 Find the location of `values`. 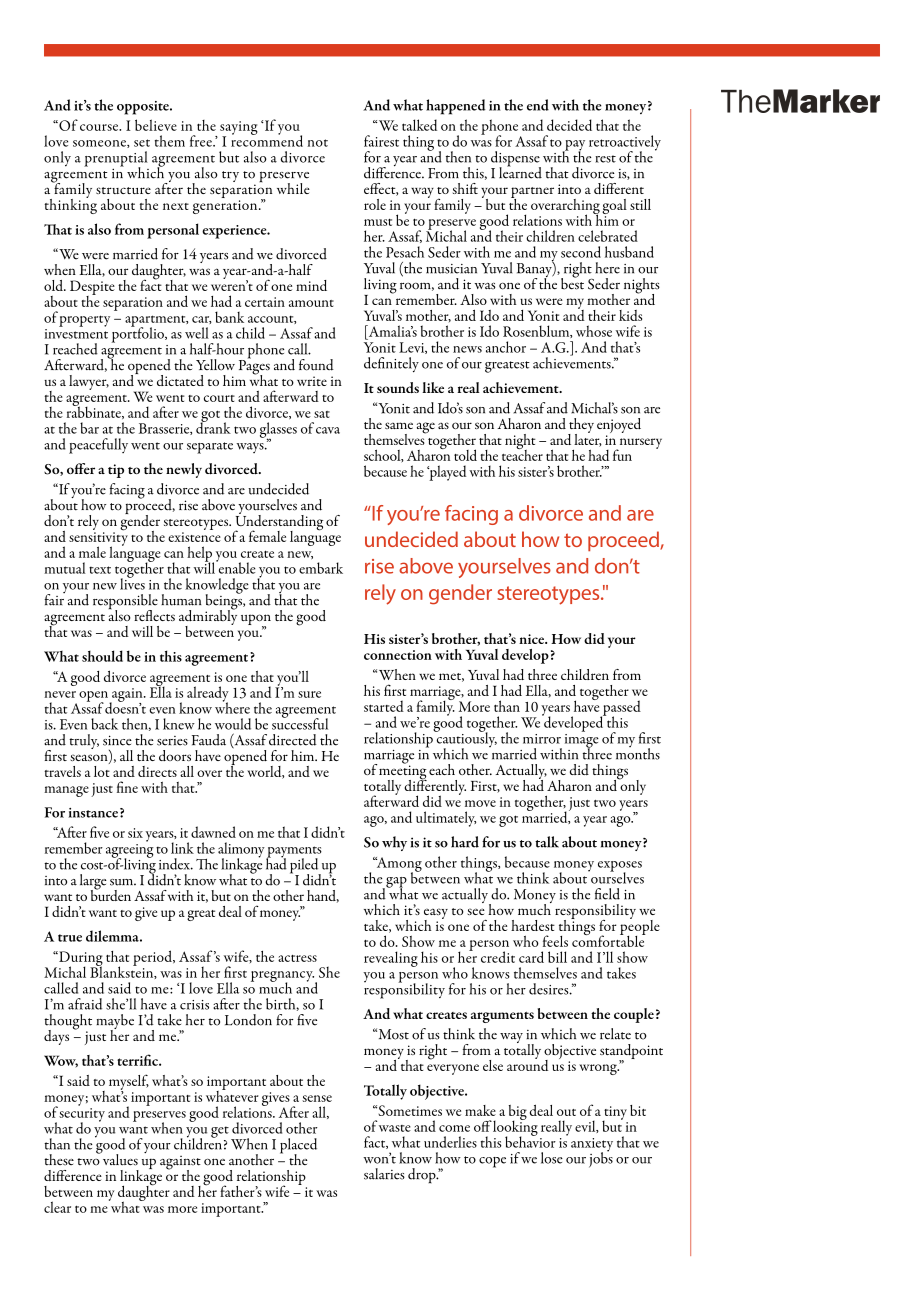

values is located at coordinates (119, 1159).
